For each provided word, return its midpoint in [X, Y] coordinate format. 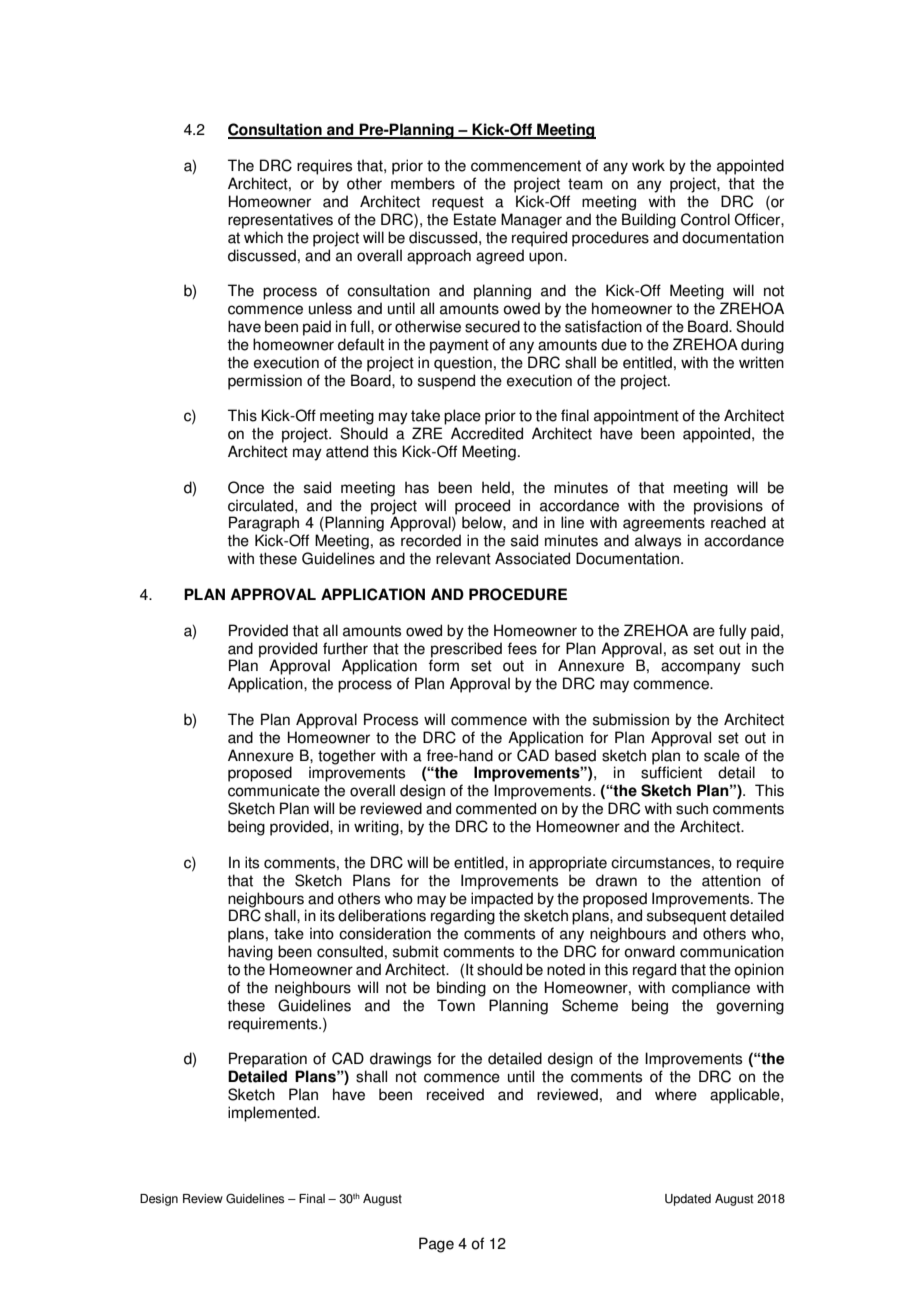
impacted [502, 900]
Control [705, 219]
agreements [664, 524]
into [322, 933]
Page [436, 1245]
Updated [688, 1200]
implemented [273, 1114]
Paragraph [264, 524]
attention [731, 880]
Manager [531, 221]
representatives [280, 221]
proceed [482, 507]
